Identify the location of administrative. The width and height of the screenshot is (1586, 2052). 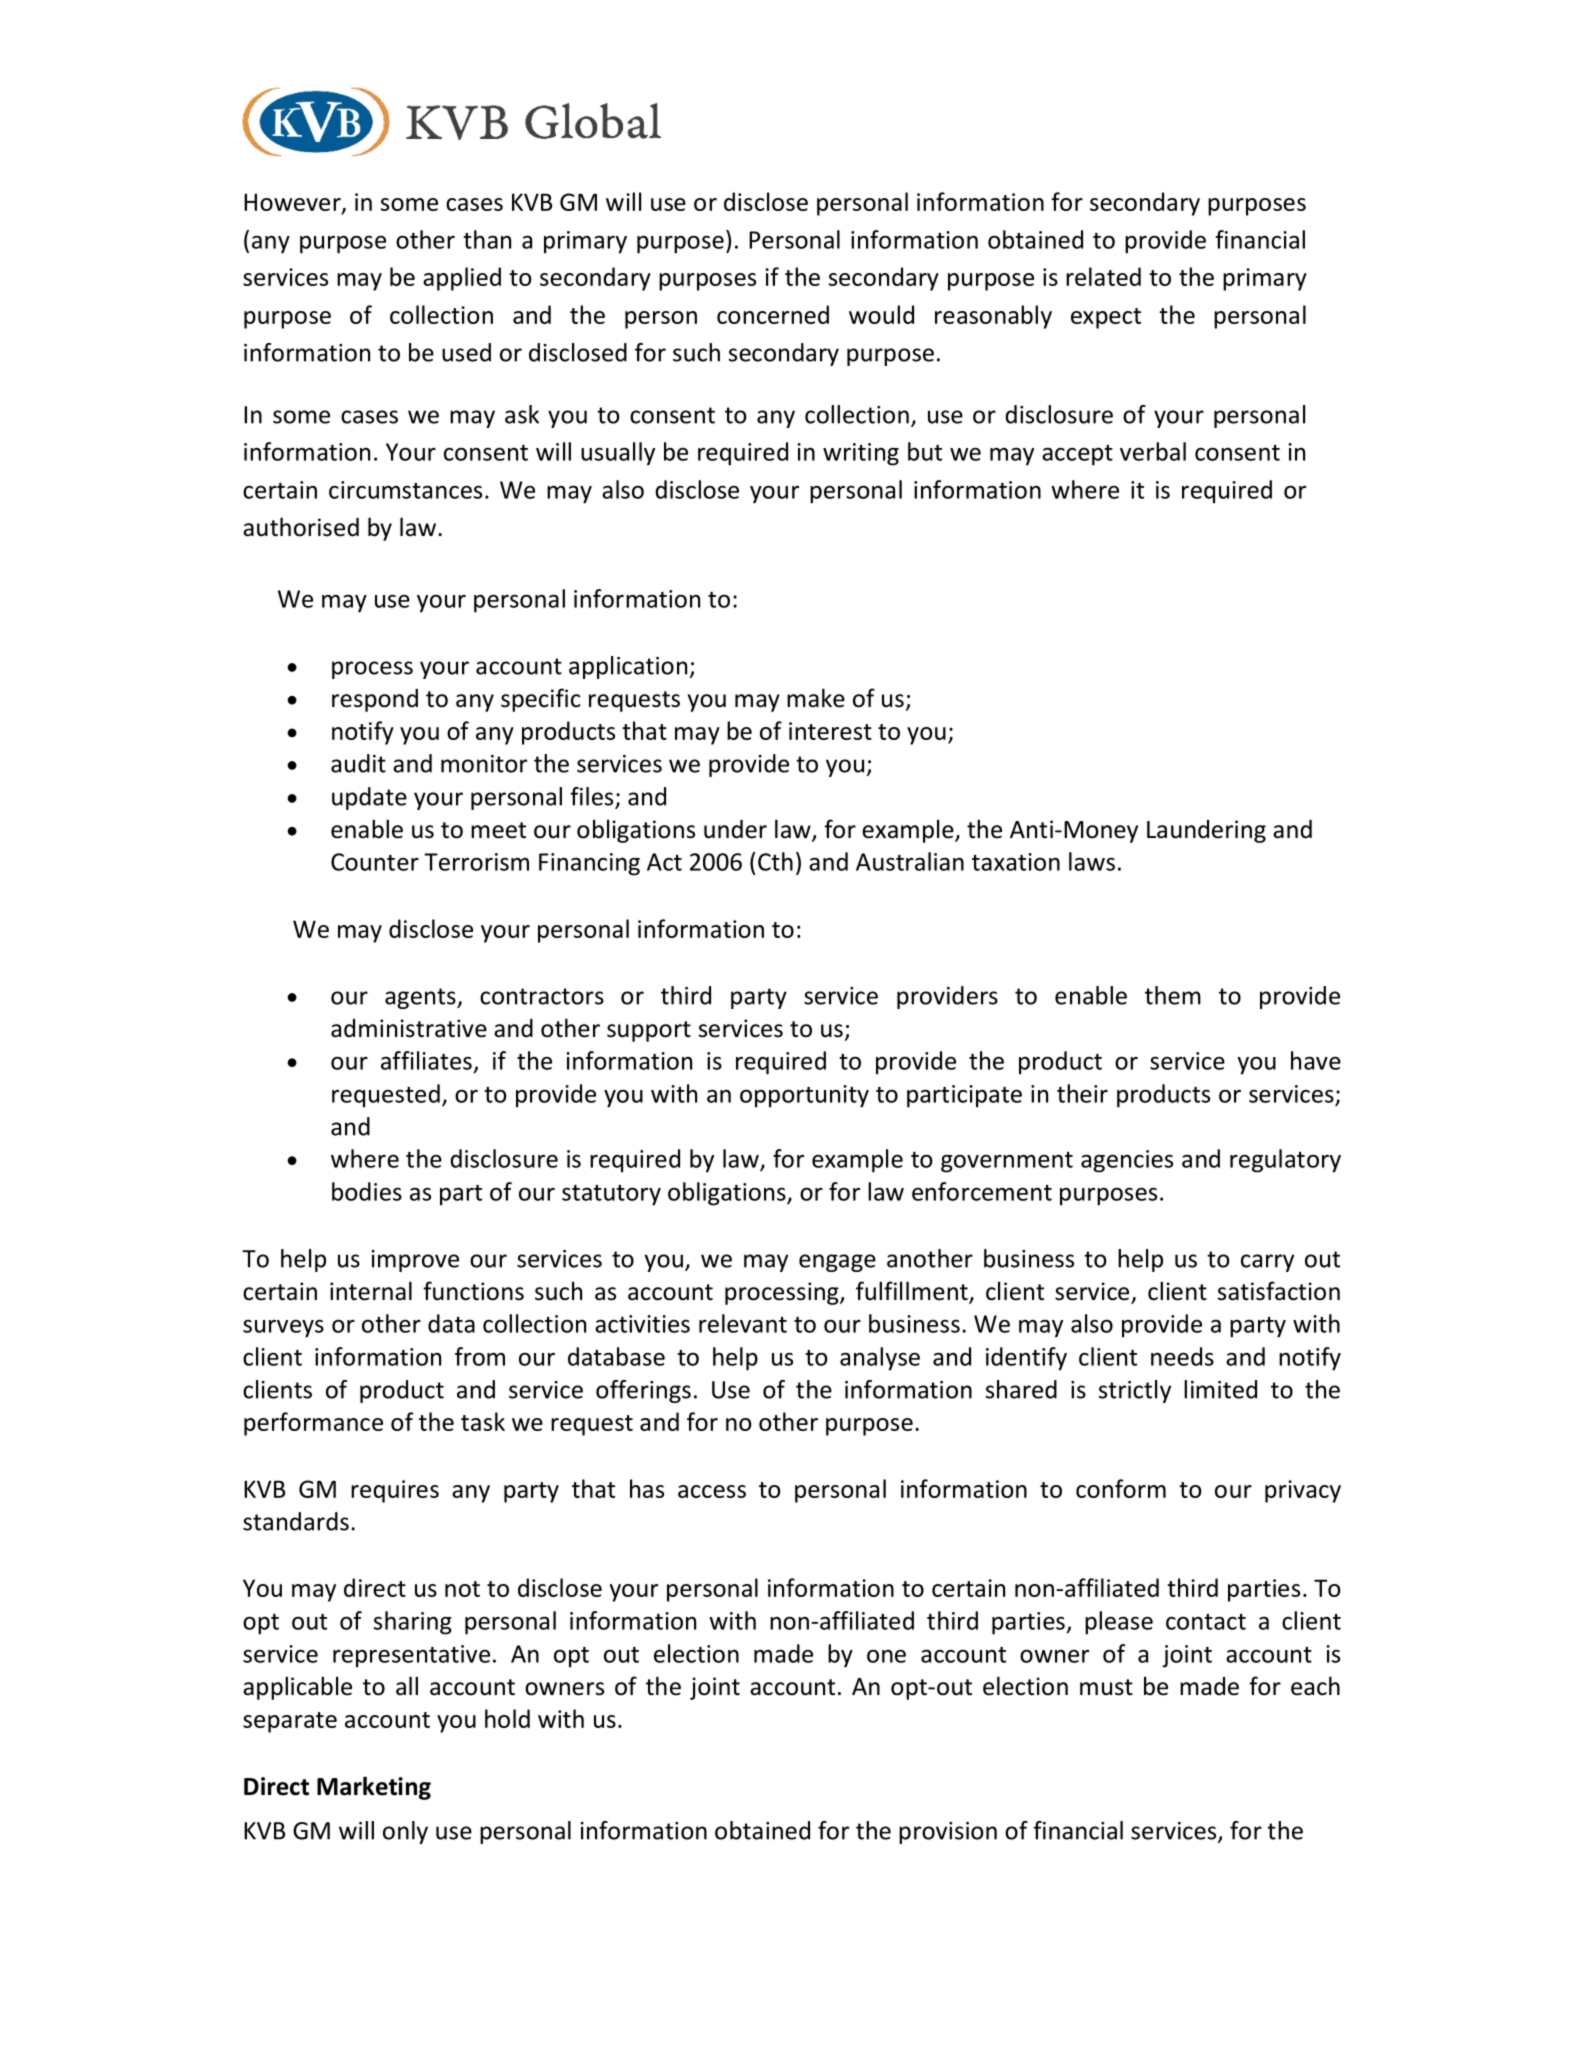
(409, 1028).
